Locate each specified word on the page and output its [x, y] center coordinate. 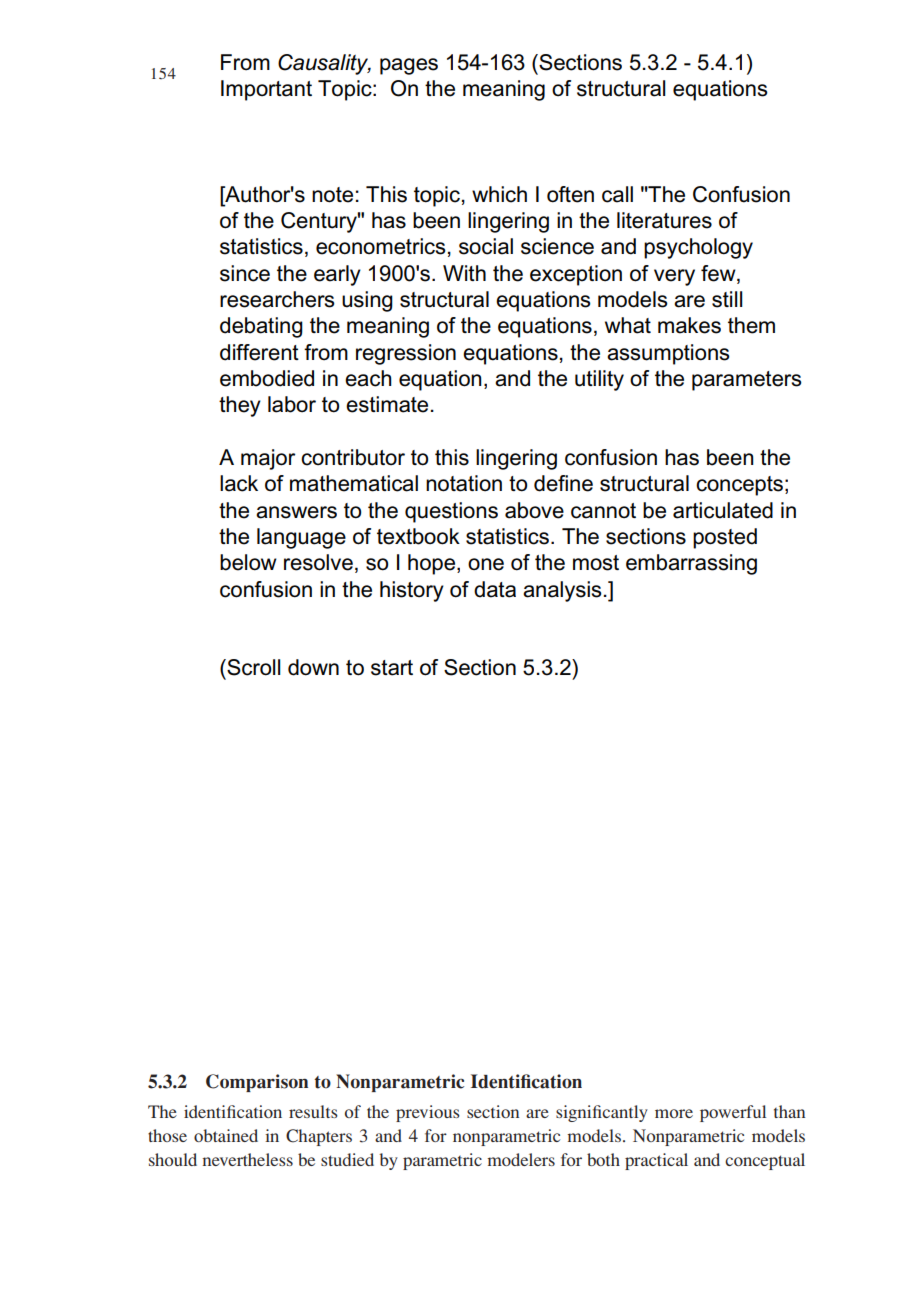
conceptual [765, 1161]
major [268, 459]
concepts [739, 486]
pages [409, 66]
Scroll [252, 667]
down [313, 667]
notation [464, 483]
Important [266, 90]
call [617, 194]
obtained [226, 1135]
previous [428, 1113]
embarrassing [691, 564]
